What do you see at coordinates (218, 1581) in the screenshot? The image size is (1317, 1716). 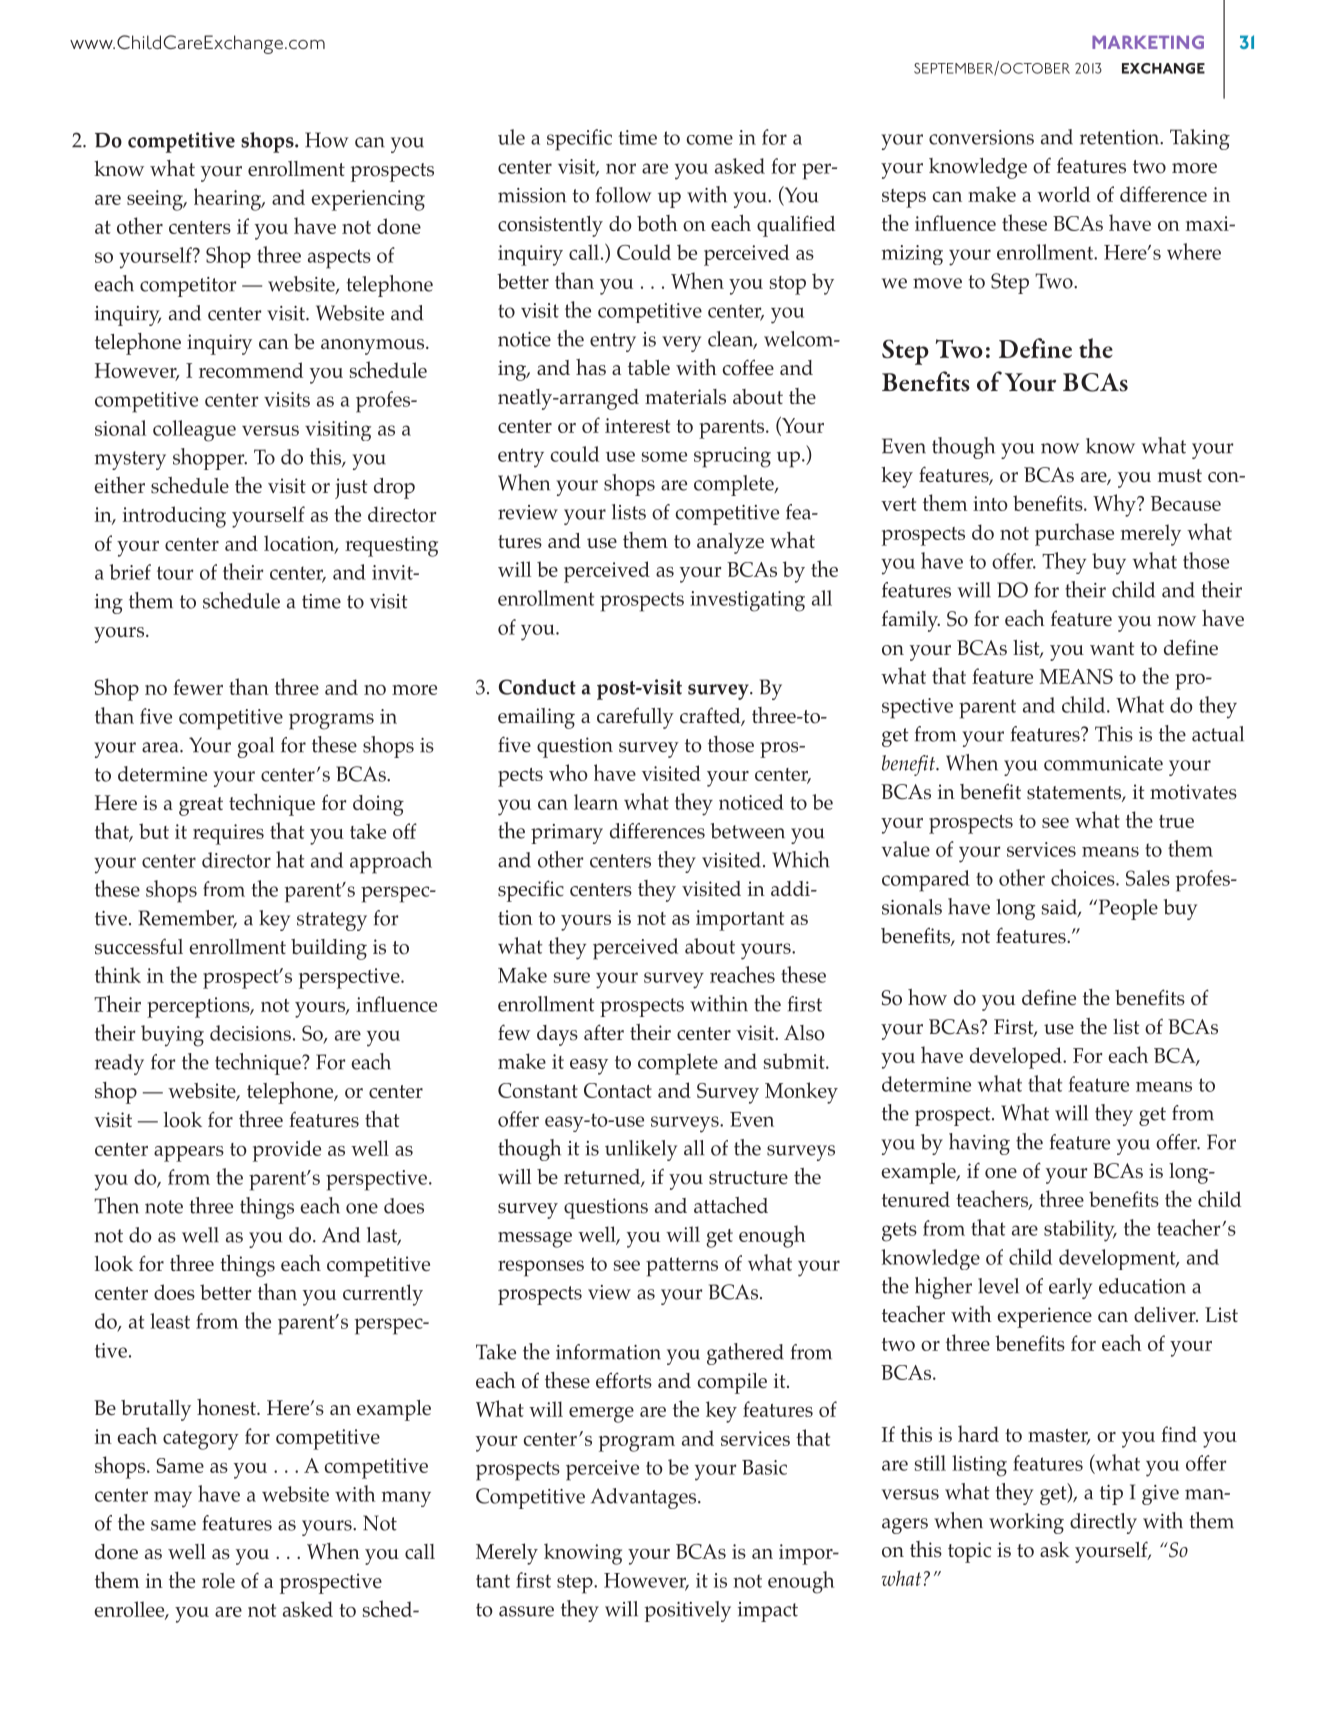 I see `role` at bounding box center [218, 1581].
